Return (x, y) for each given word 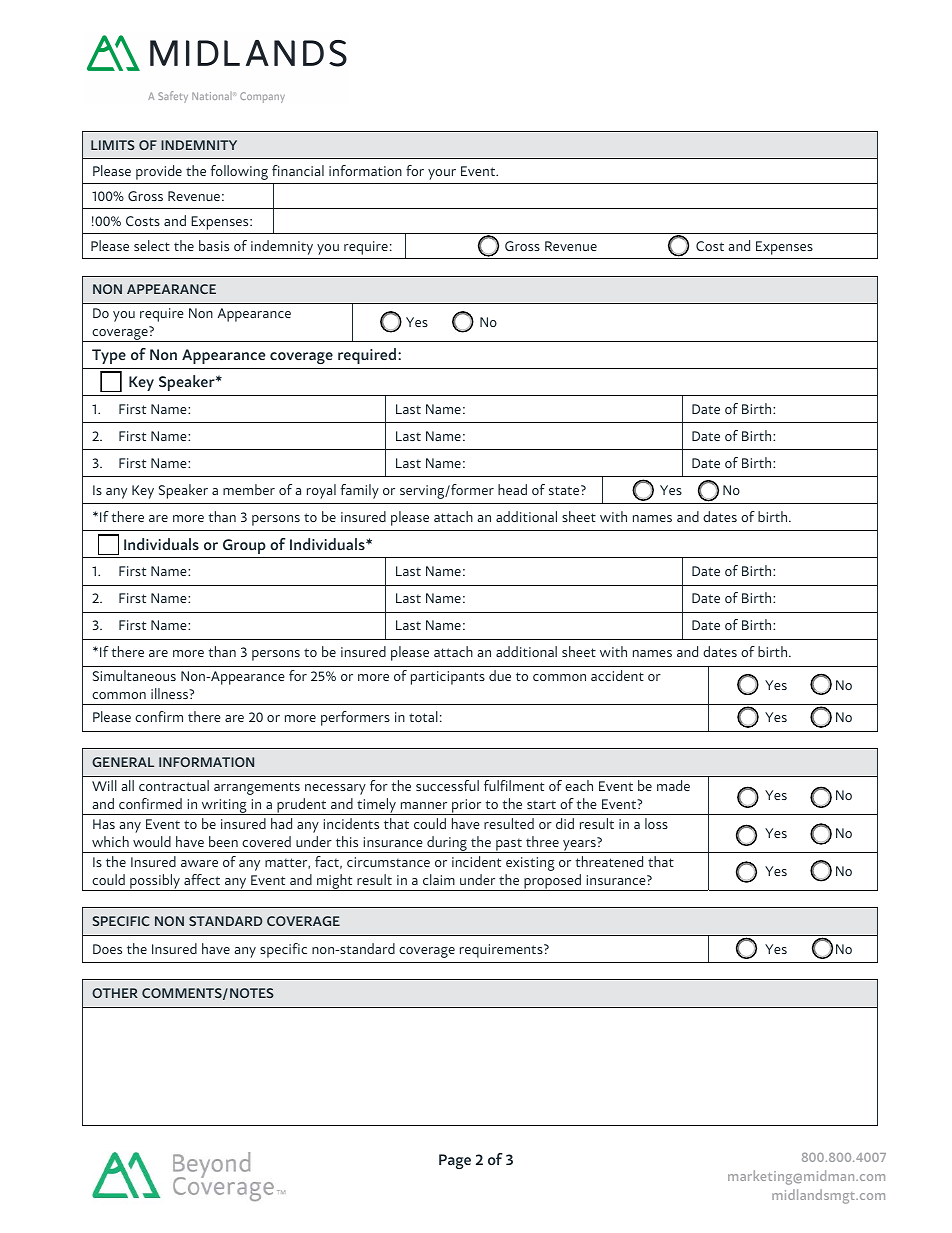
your (442, 174)
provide (159, 172)
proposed (553, 882)
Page (455, 1161)
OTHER (115, 993)
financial (298, 170)
